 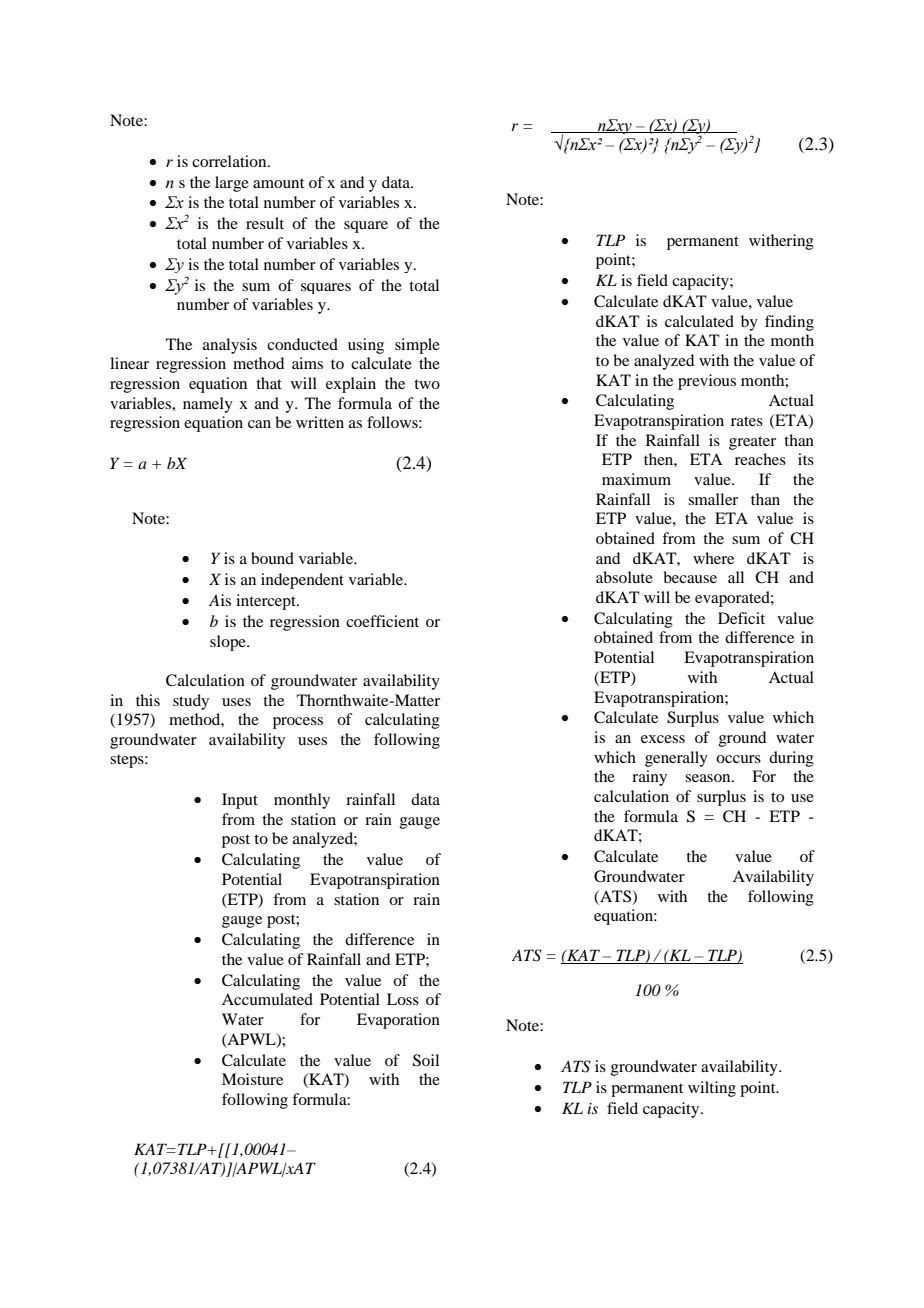 What do you see at coordinates (789, 323) in the image?
I see `finding` at bounding box center [789, 323].
